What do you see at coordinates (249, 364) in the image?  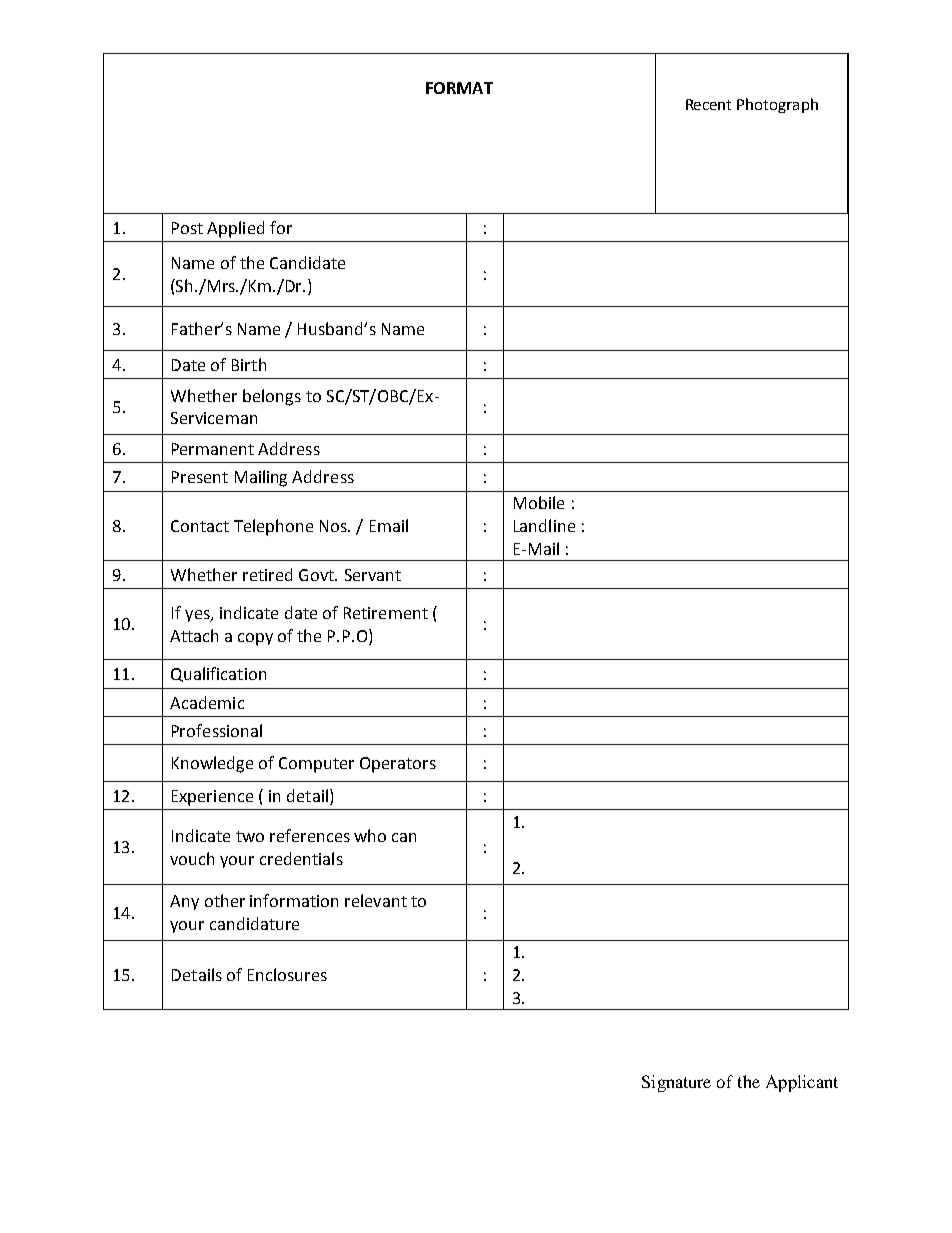 I see `Birth` at bounding box center [249, 364].
